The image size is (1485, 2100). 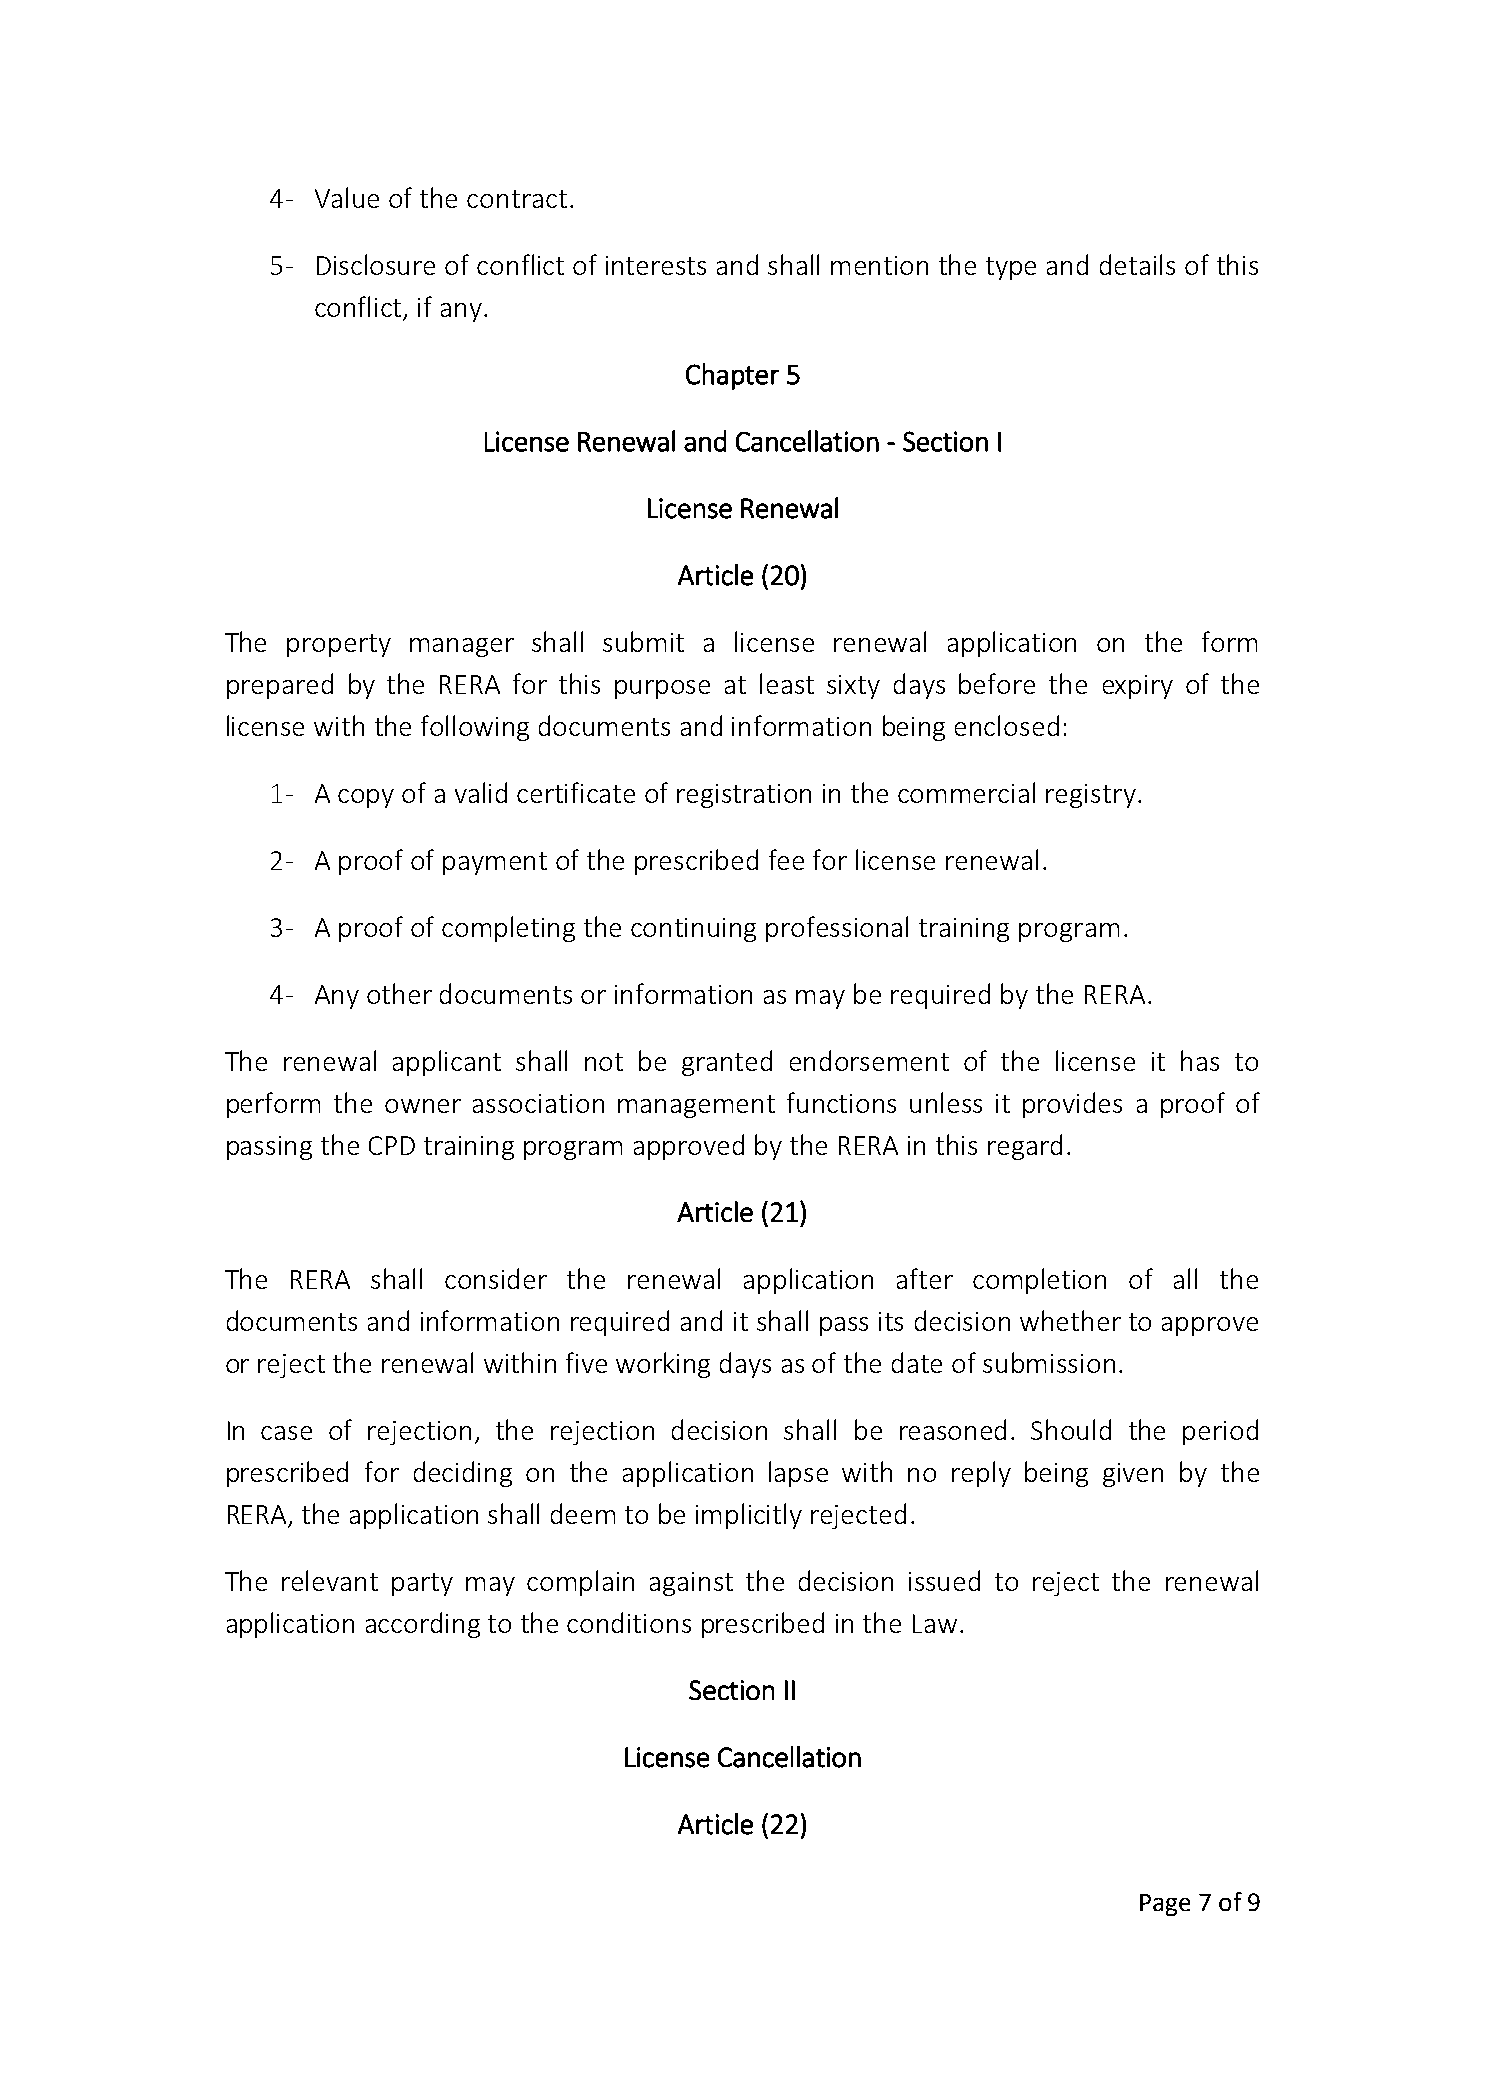 I want to click on details, so click(x=1137, y=264).
